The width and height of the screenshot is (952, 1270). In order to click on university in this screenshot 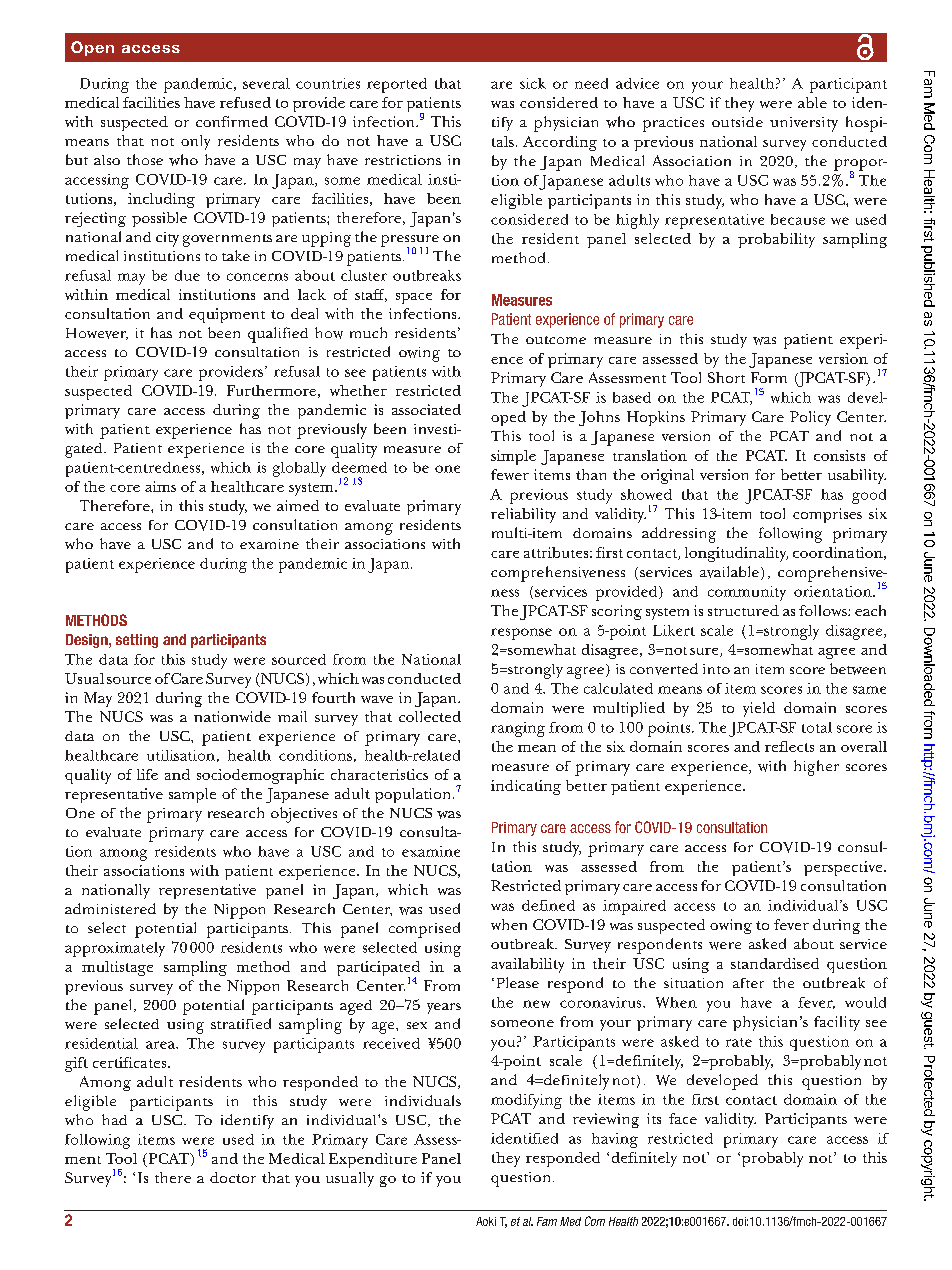, I will do `click(804, 124)`.
